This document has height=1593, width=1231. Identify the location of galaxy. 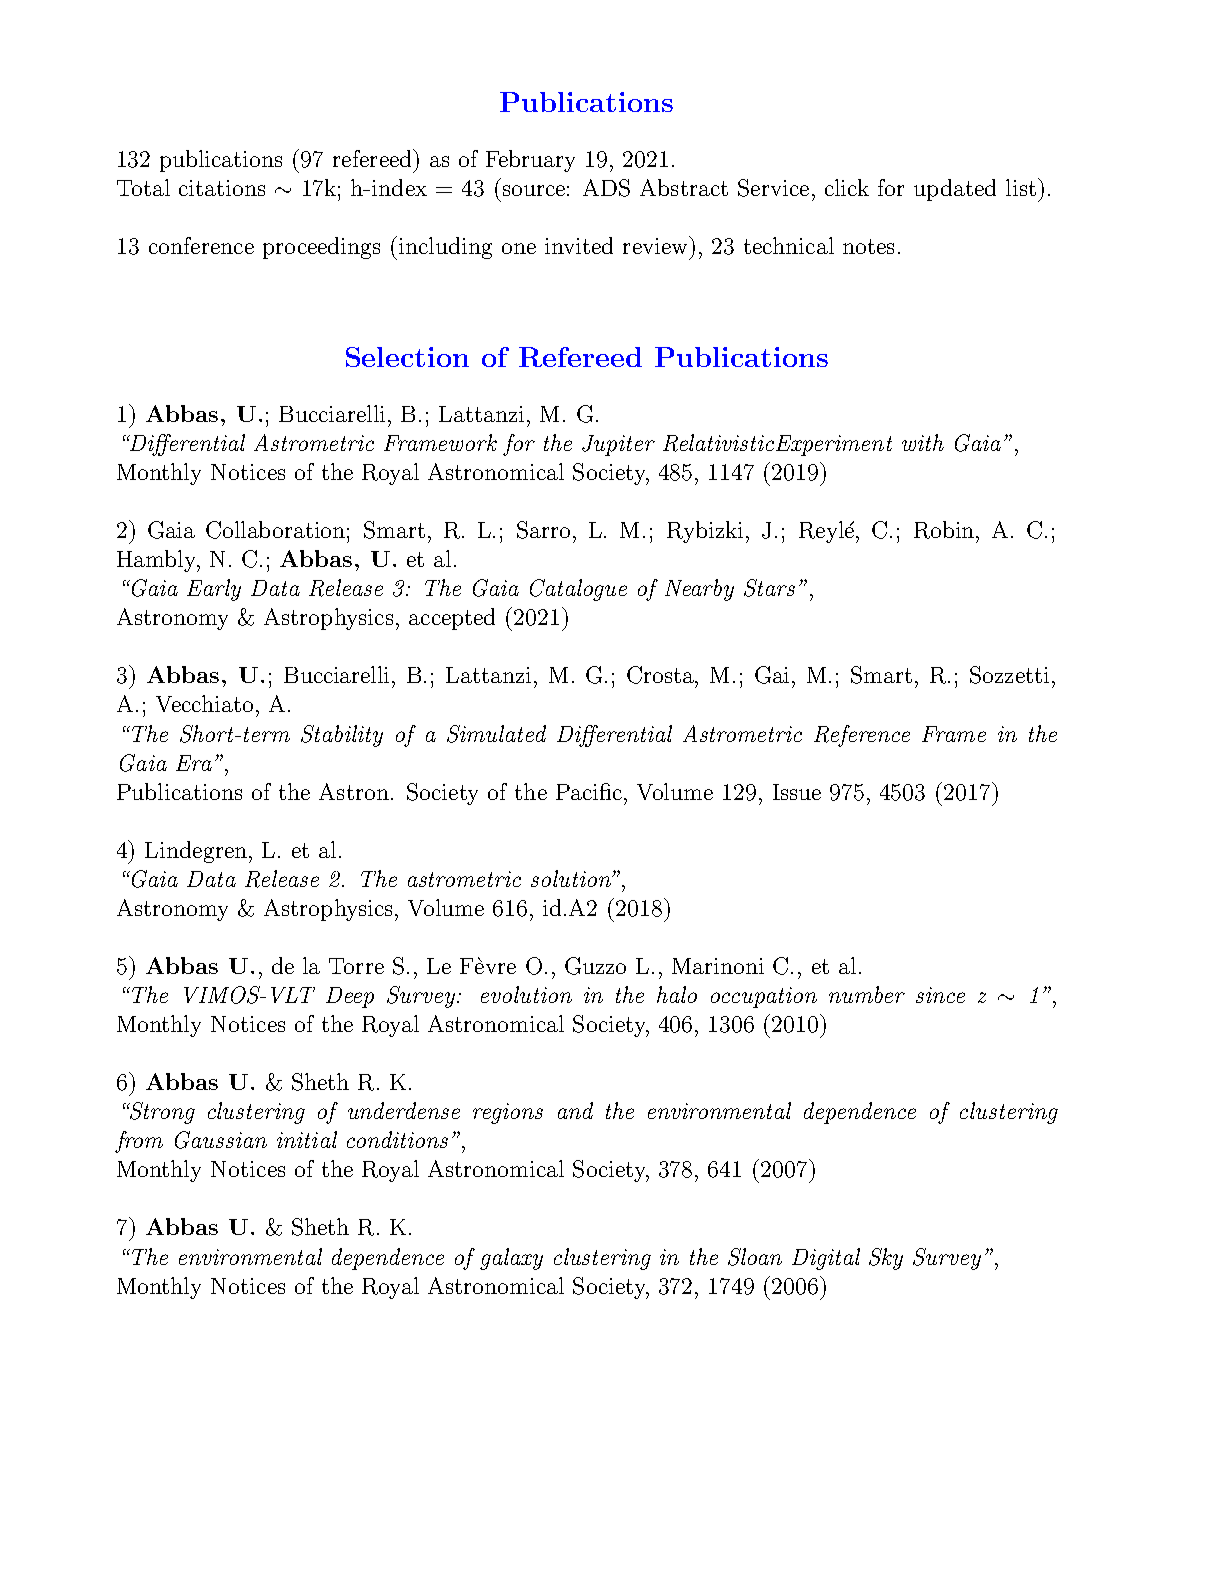
(511, 1259).
